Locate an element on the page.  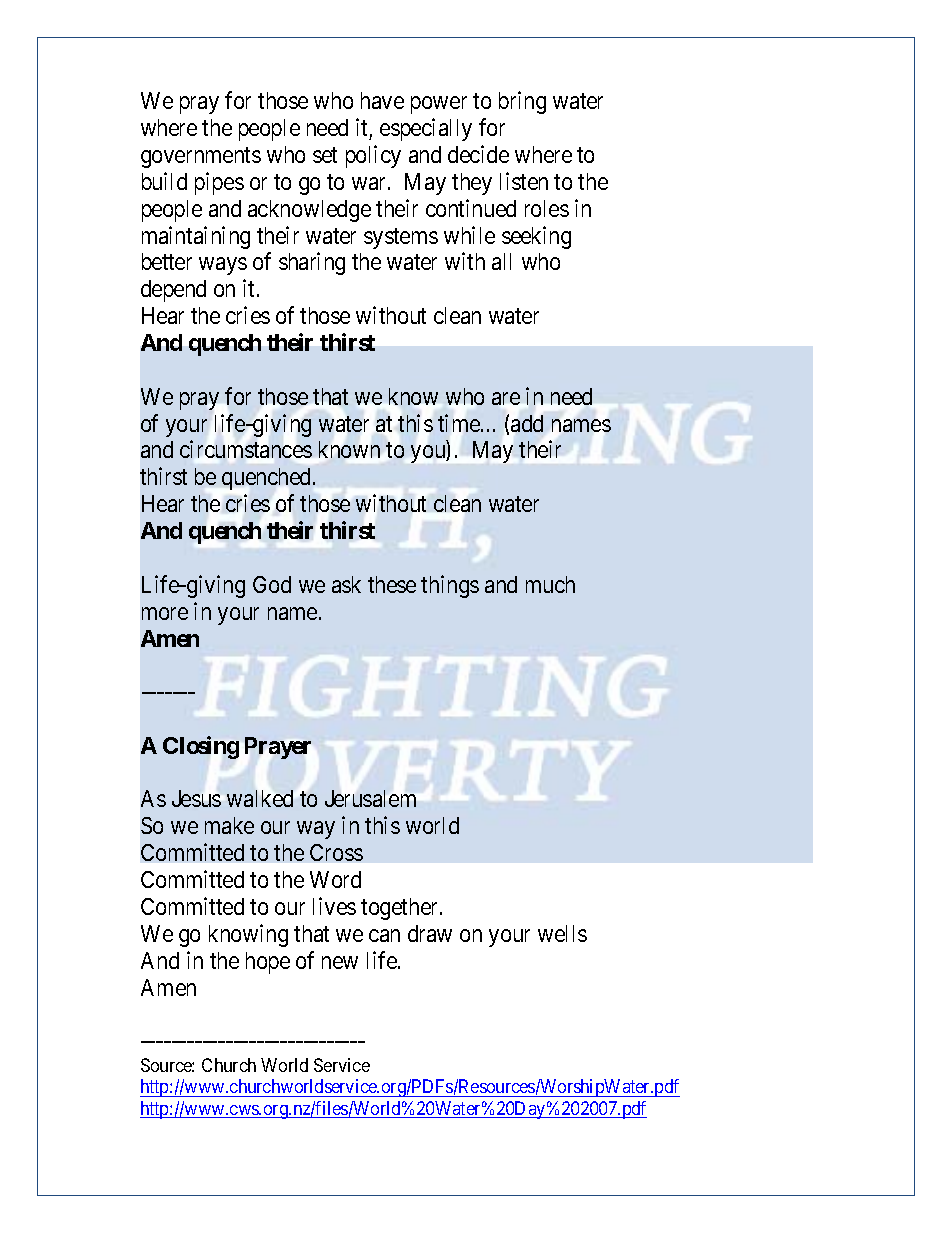
can is located at coordinates (384, 935).
